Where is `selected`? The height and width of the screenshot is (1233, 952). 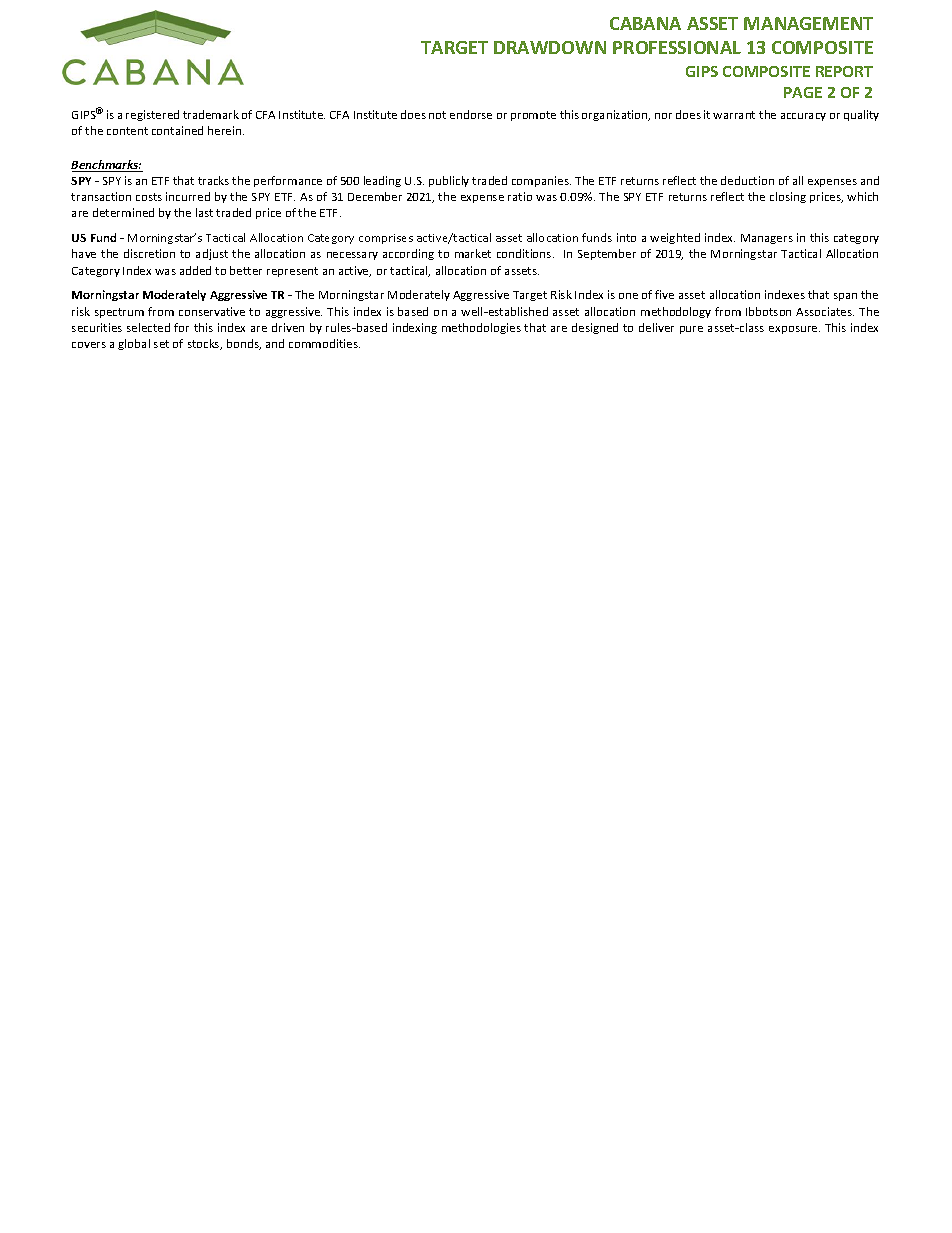
selected is located at coordinates (148, 327).
